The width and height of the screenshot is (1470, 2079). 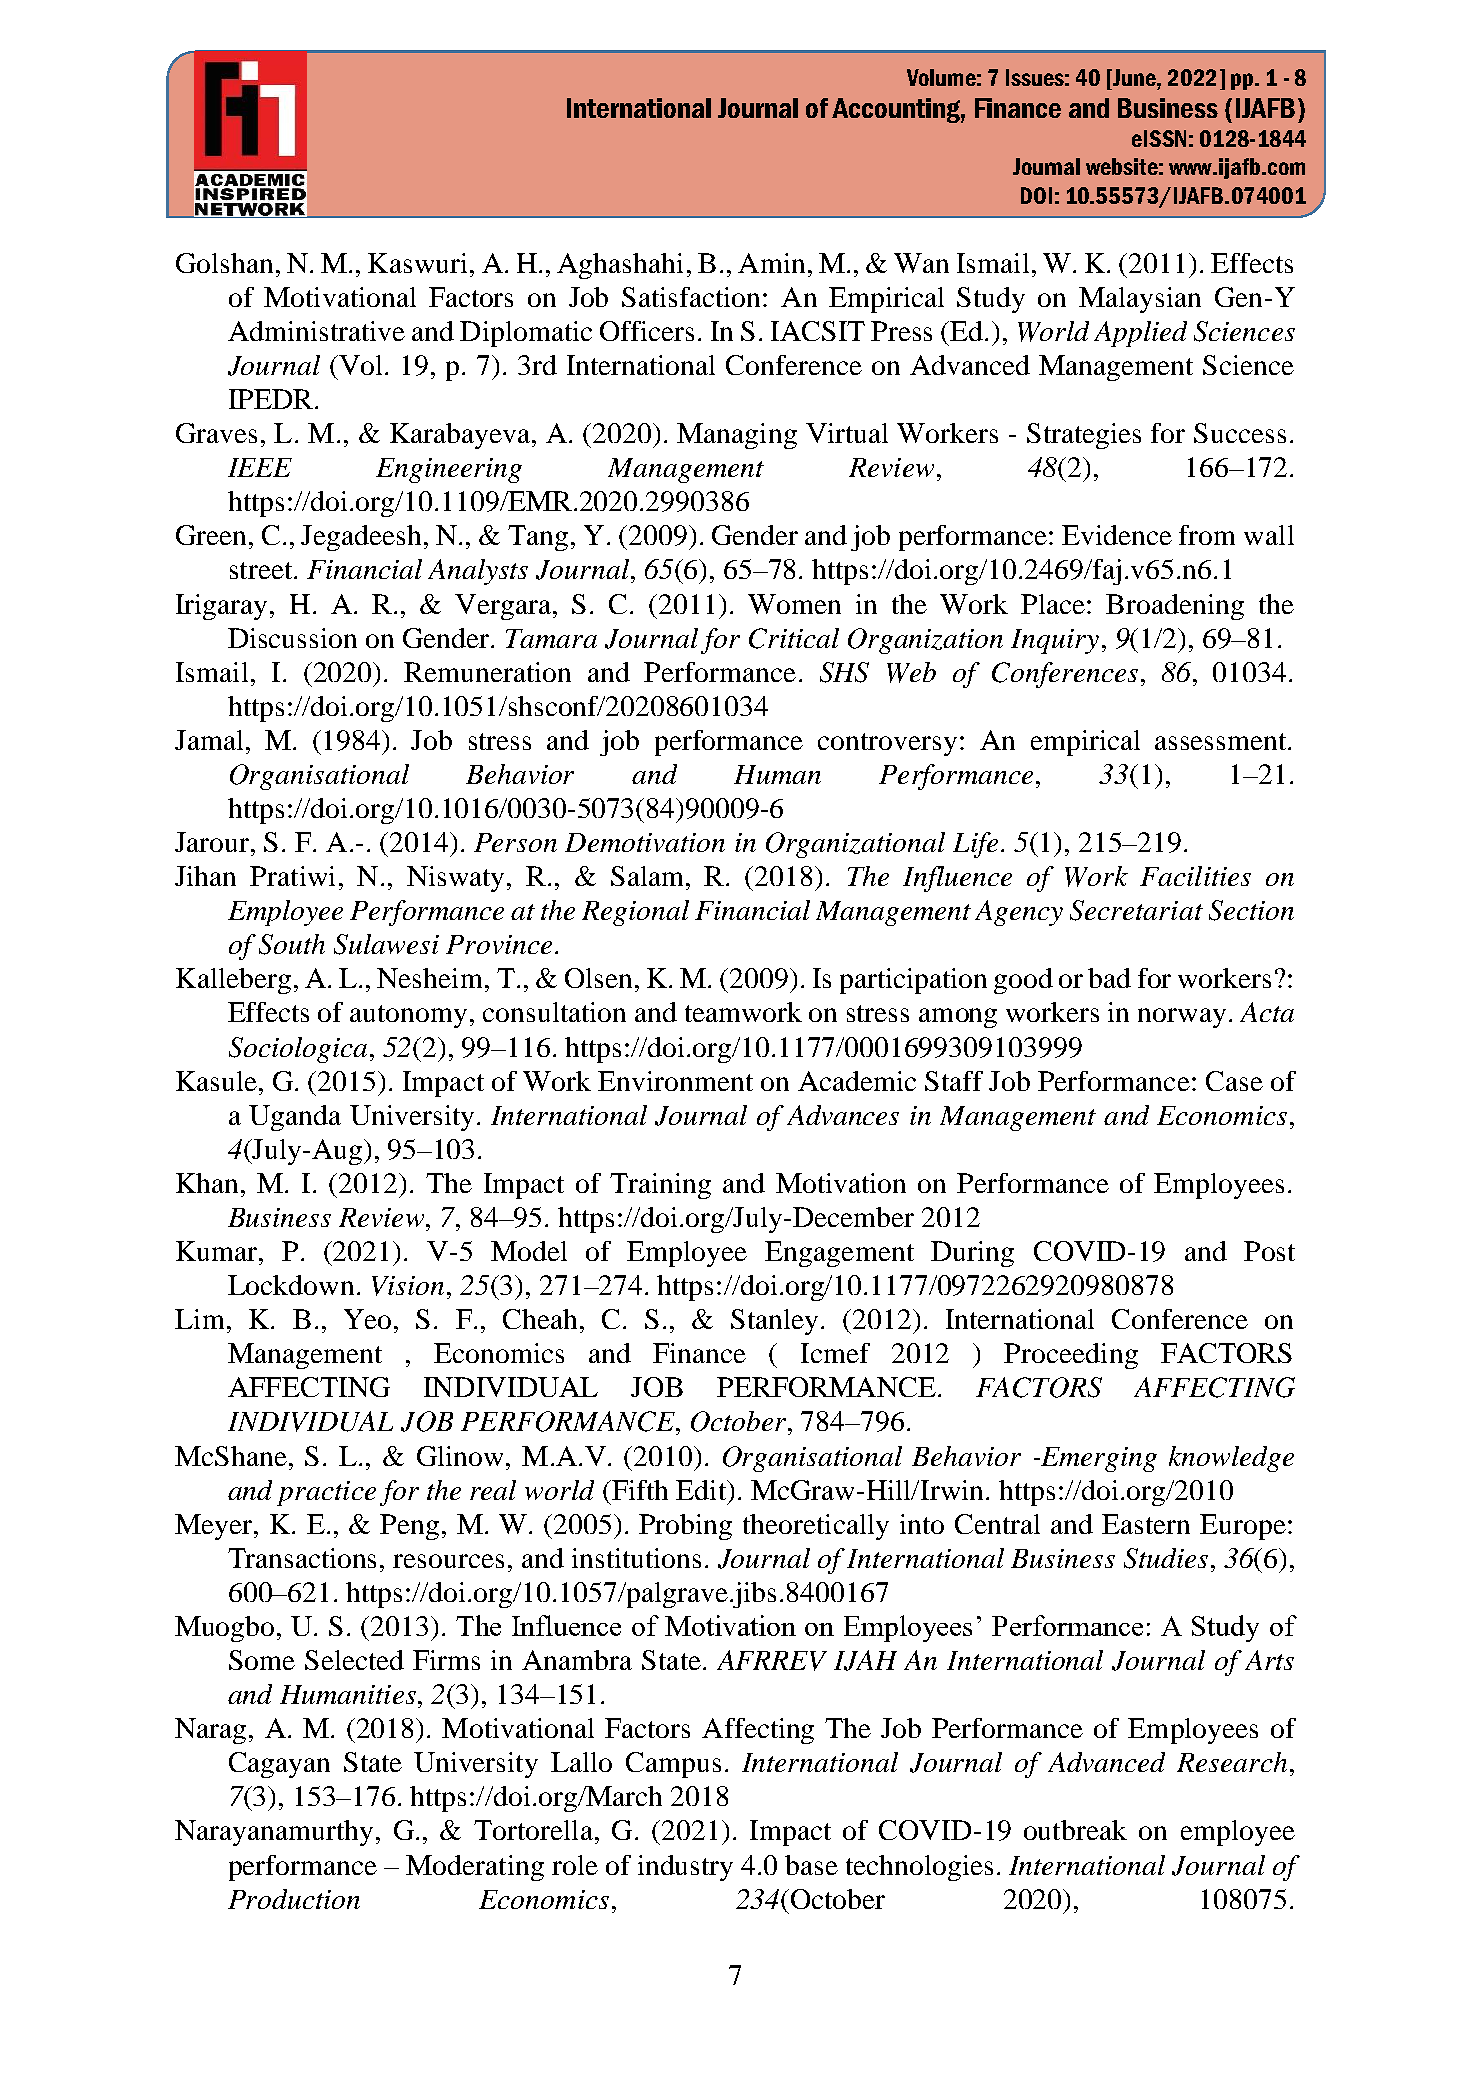 What do you see at coordinates (292, 638) in the screenshot?
I see `Discussion` at bounding box center [292, 638].
